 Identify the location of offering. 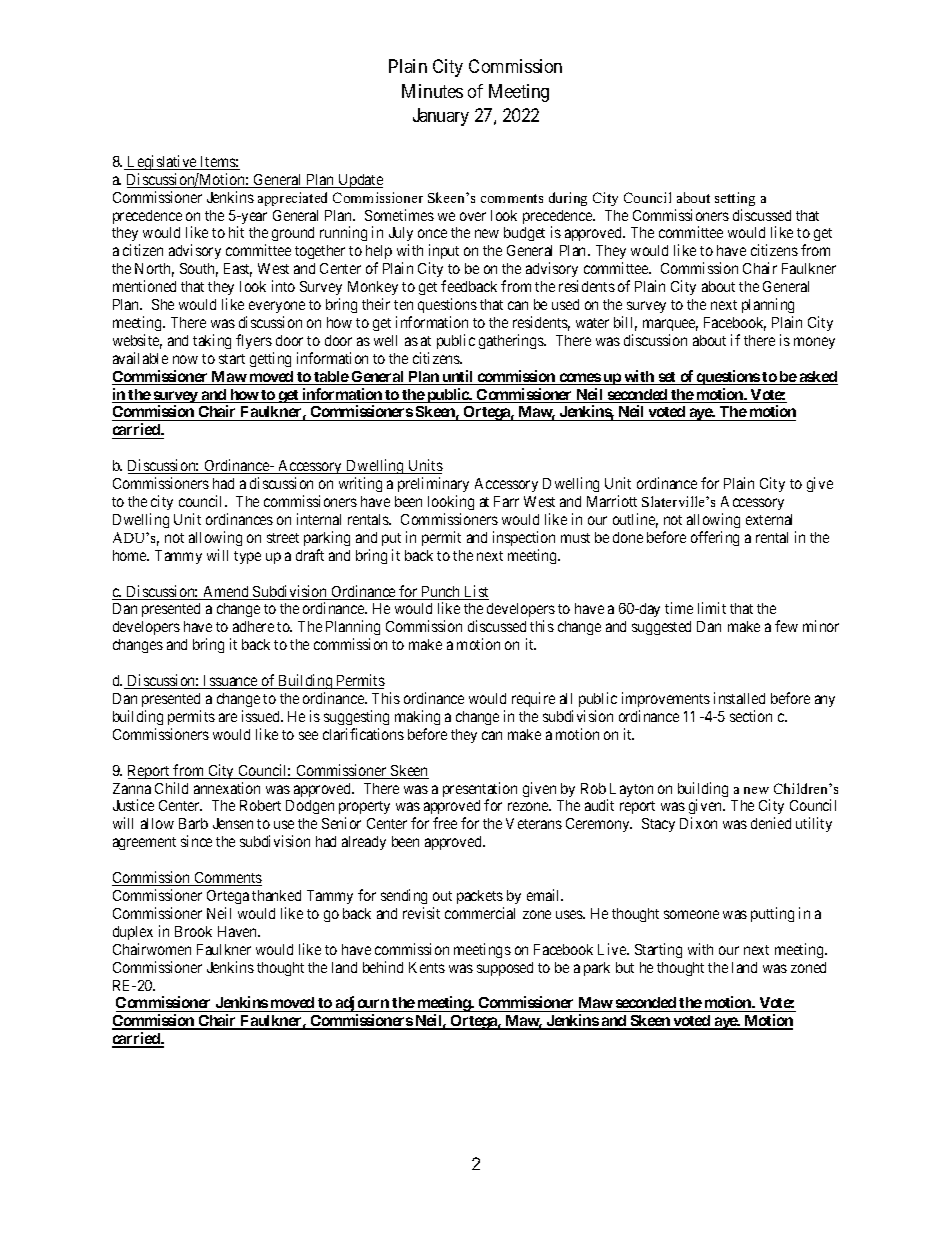
(715, 538).
